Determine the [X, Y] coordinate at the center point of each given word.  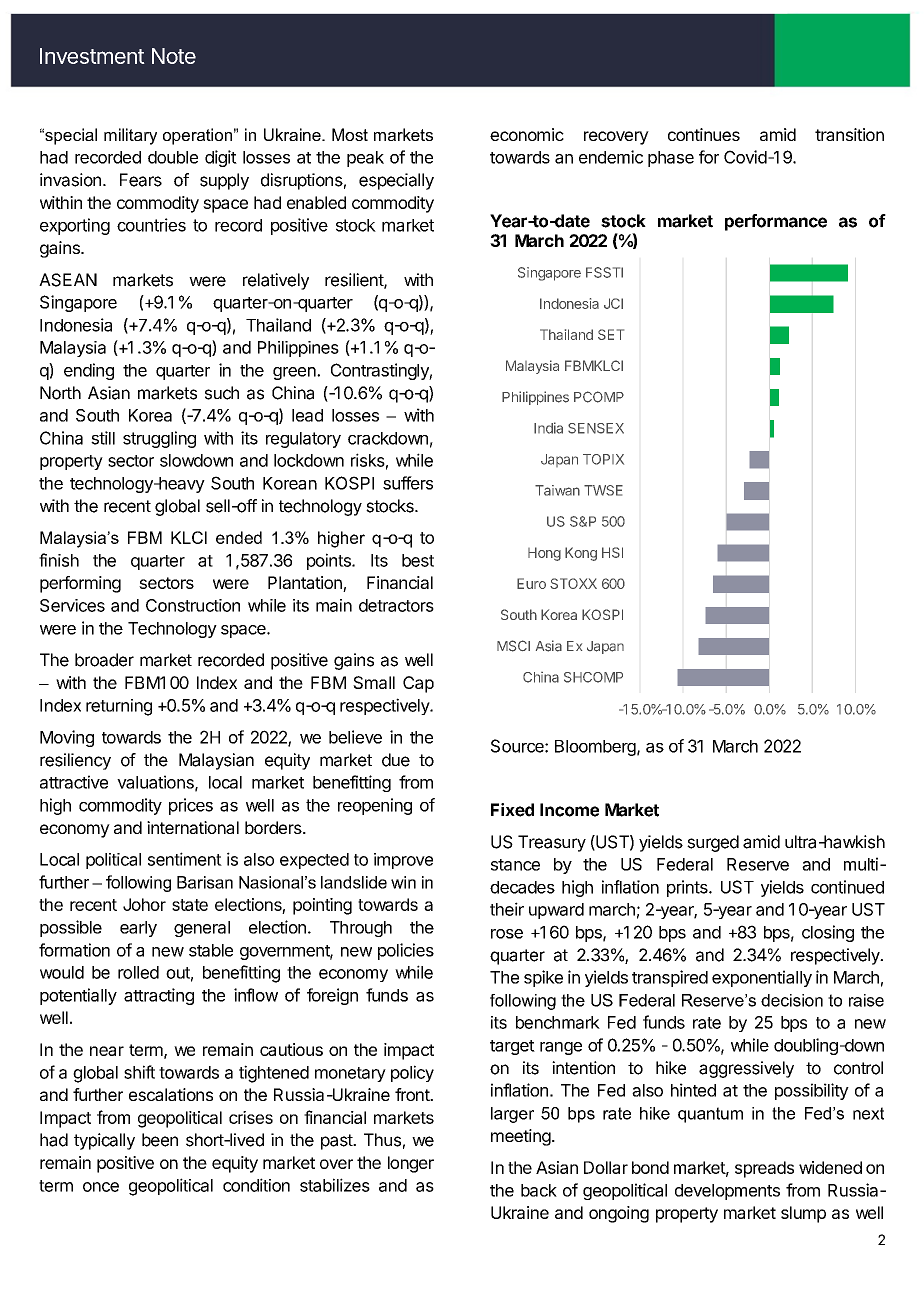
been [160, 1140]
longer [411, 1164]
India [548, 428]
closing [828, 933]
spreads [764, 1169]
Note [174, 56]
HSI [612, 552]
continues [704, 134]
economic [527, 134]
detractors [396, 605]
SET [611, 334]
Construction [193, 605]
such [222, 393]
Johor [144, 904]
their [507, 909]
